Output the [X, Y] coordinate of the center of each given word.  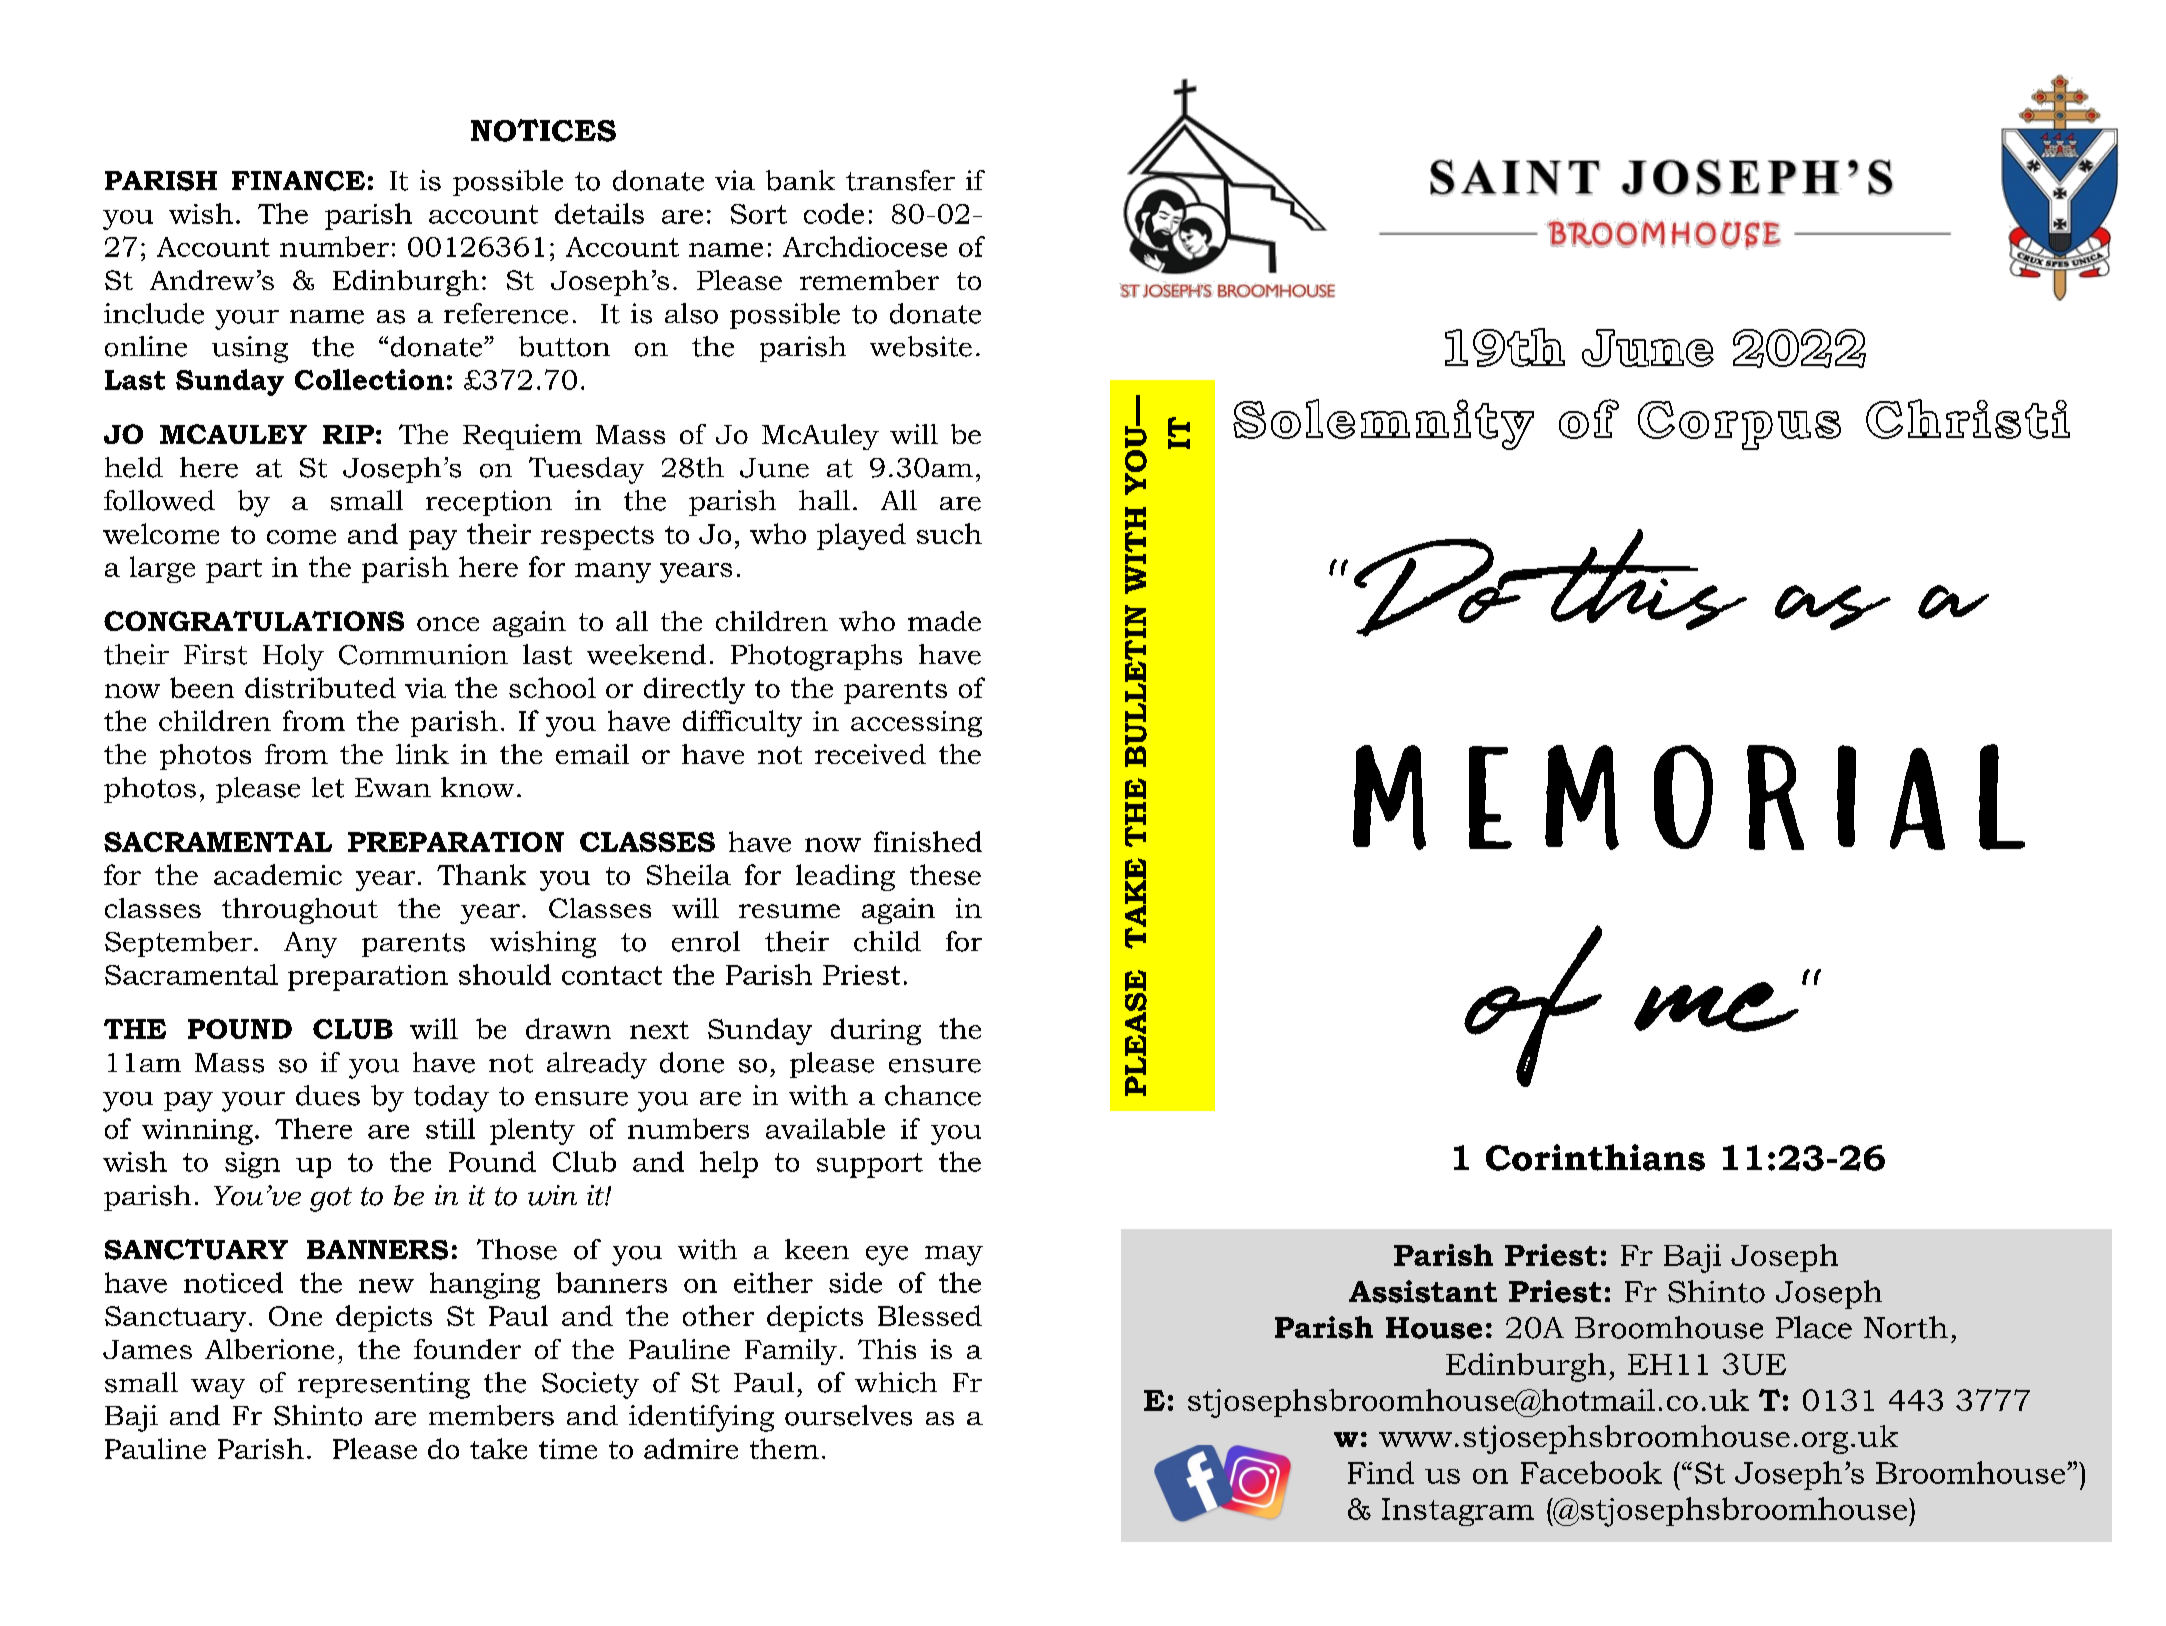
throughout [300, 911]
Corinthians [1595, 1157]
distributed [320, 687]
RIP [348, 434]
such [949, 533]
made [944, 621]
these [945, 874]
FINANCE [298, 181]
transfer [900, 180]
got [331, 1199]
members [491, 1415]
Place [1814, 1327]
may [954, 1256]
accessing [916, 724]
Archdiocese [865, 246]
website [921, 346]
